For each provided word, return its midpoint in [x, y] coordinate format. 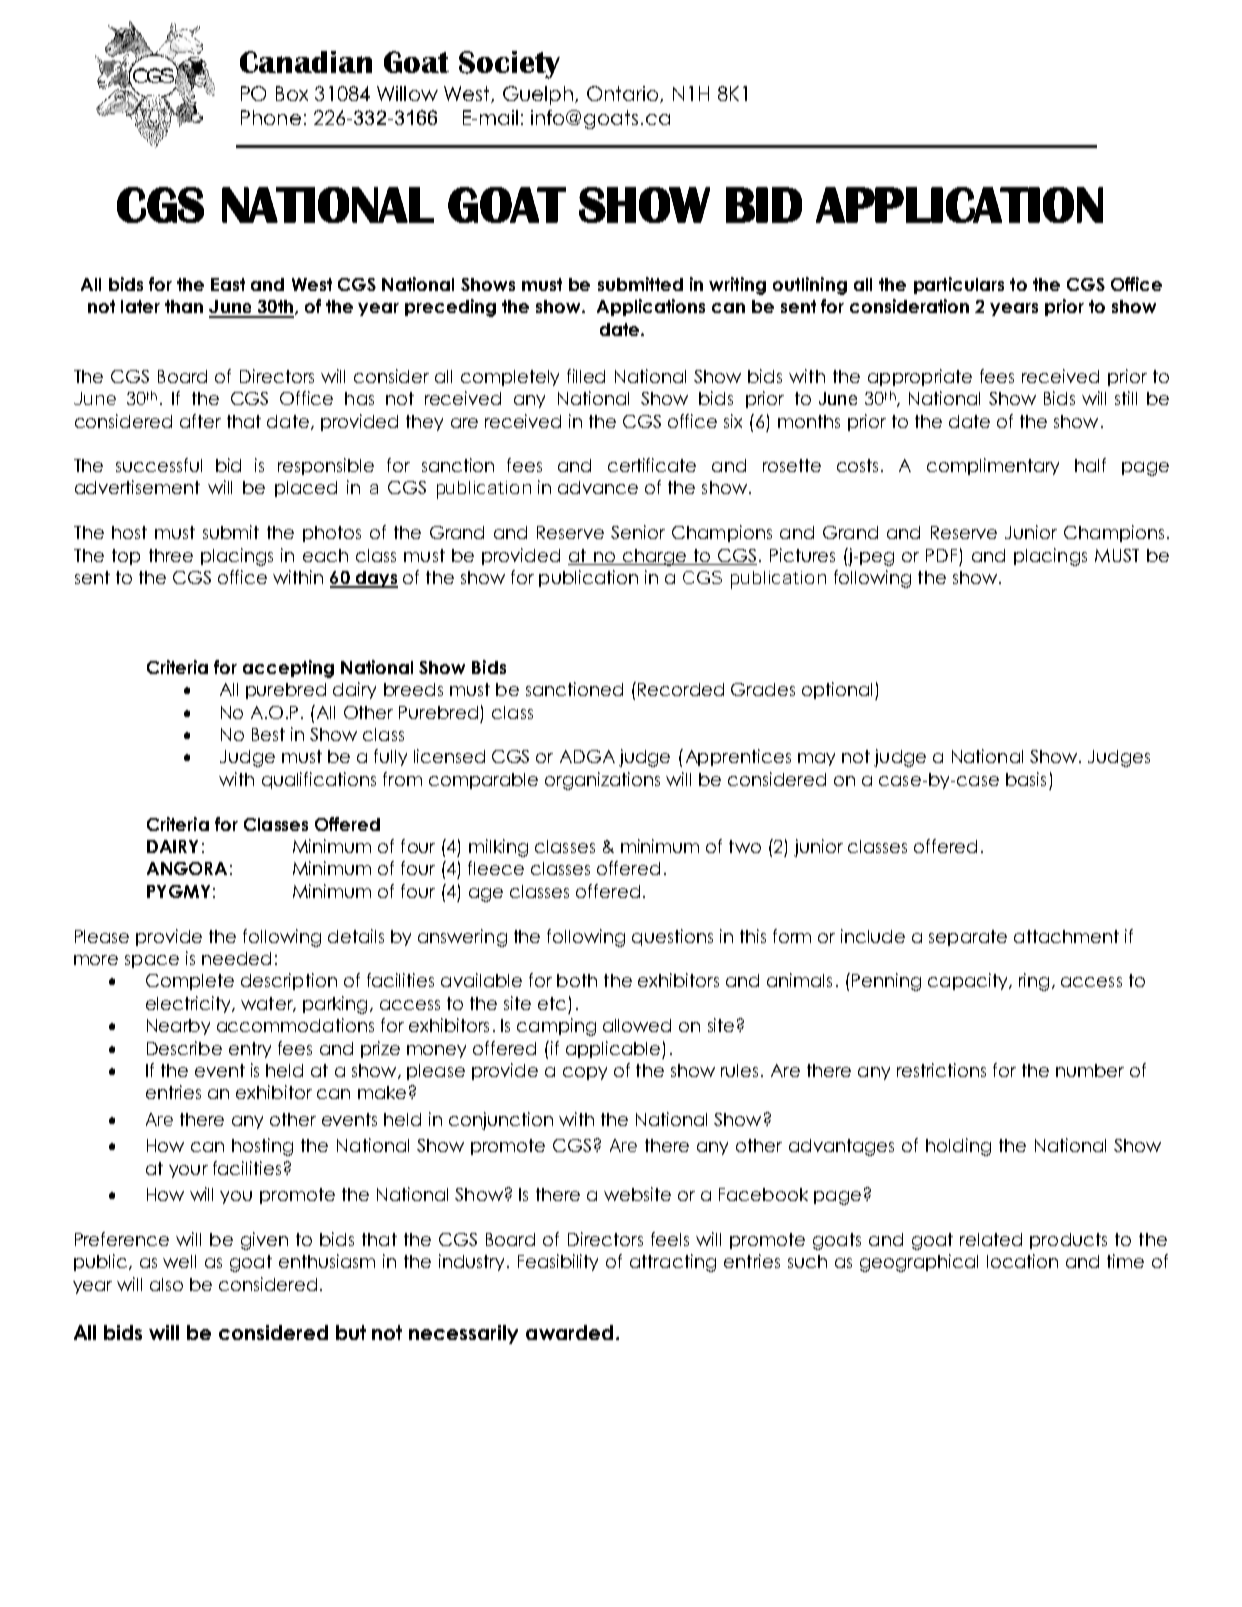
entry [250, 1050]
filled [586, 376]
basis [1026, 779]
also [166, 1284]
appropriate [920, 377]
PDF [941, 555]
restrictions [941, 1070]
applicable [614, 1050]
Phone [271, 117]
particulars [959, 285]
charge [654, 557]
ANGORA [187, 868]
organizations [602, 781]
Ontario [624, 94]
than [184, 306]
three [171, 555]
